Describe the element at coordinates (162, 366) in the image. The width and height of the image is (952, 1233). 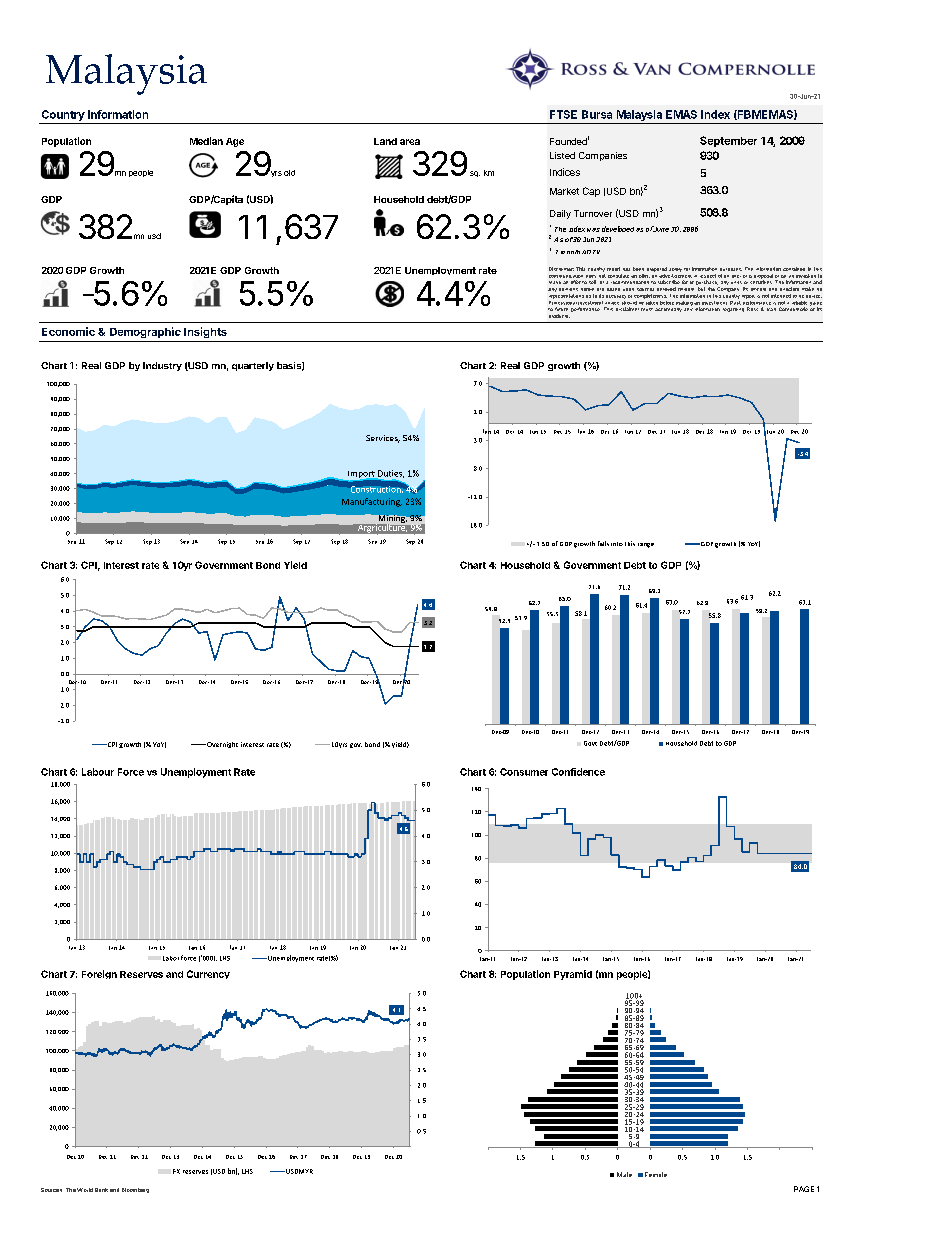
I see `Industry` at that location.
